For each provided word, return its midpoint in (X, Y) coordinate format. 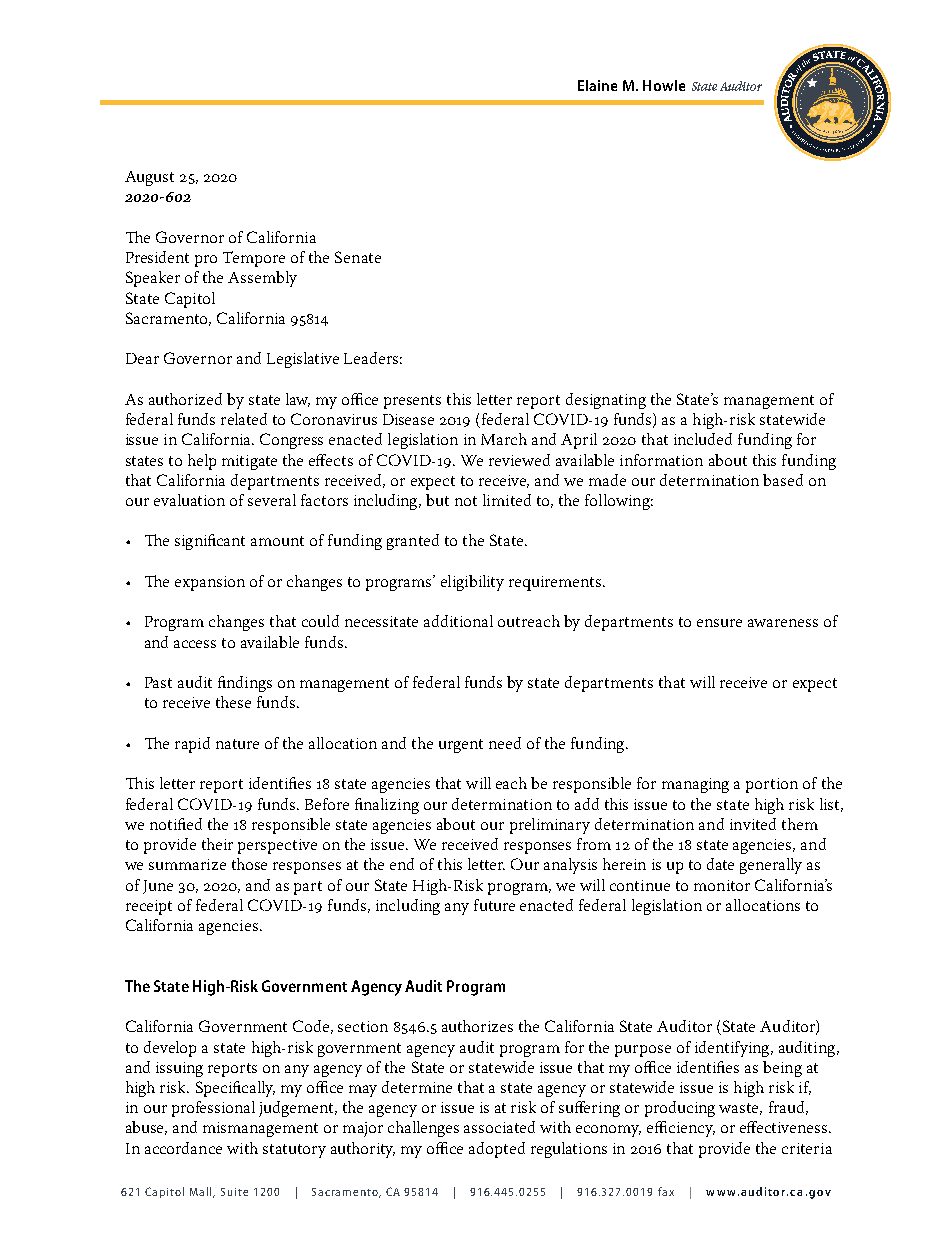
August (149, 178)
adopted (497, 1150)
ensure (719, 623)
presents (412, 402)
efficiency (681, 1129)
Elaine (597, 85)
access (195, 644)
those (249, 864)
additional (458, 621)
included (703, 439)
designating (606, 401)
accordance (183, 1148)
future (494, 905)
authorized (185, 399)
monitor (722, 885)
